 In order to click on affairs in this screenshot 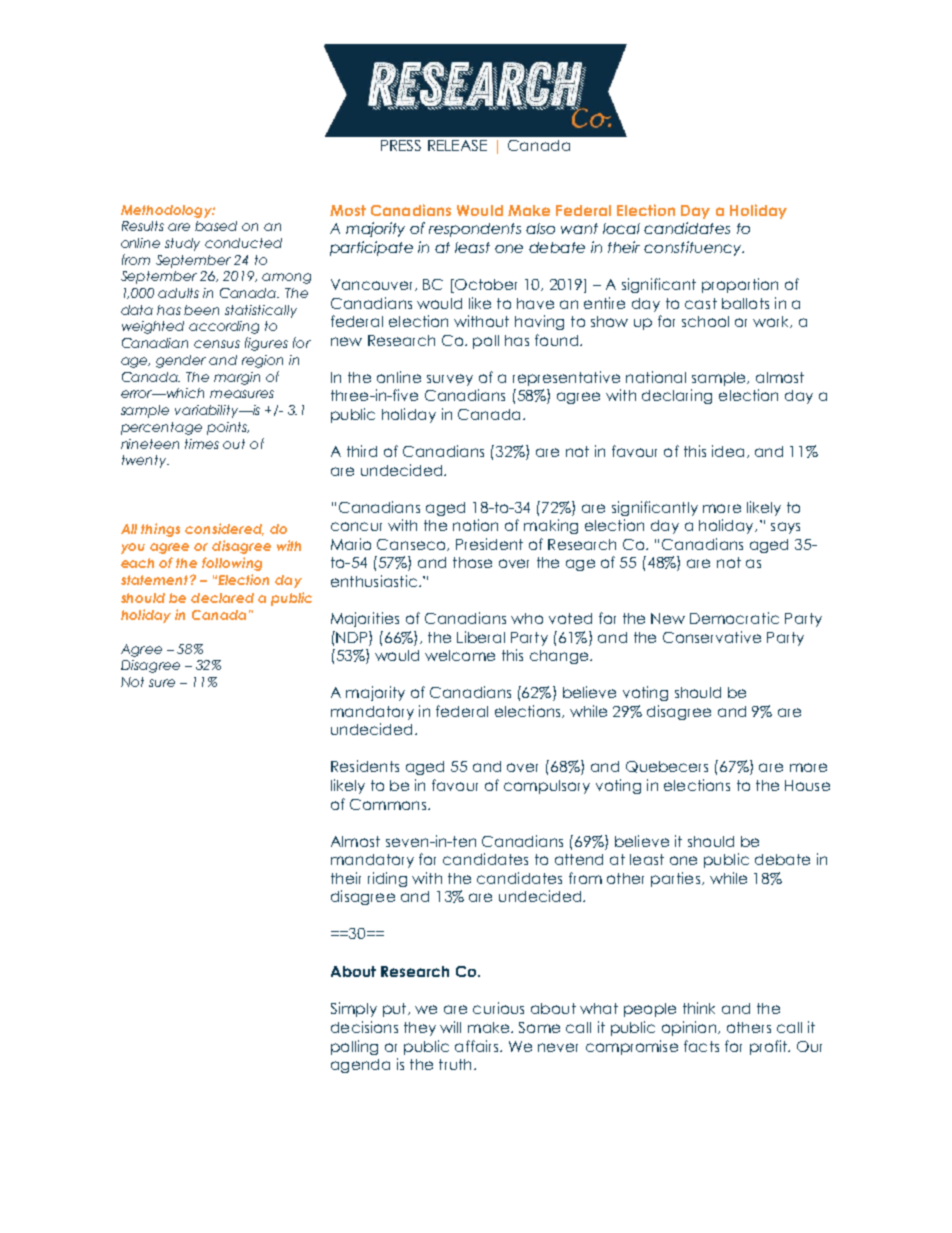, I will do `click(478, 1046)`.
